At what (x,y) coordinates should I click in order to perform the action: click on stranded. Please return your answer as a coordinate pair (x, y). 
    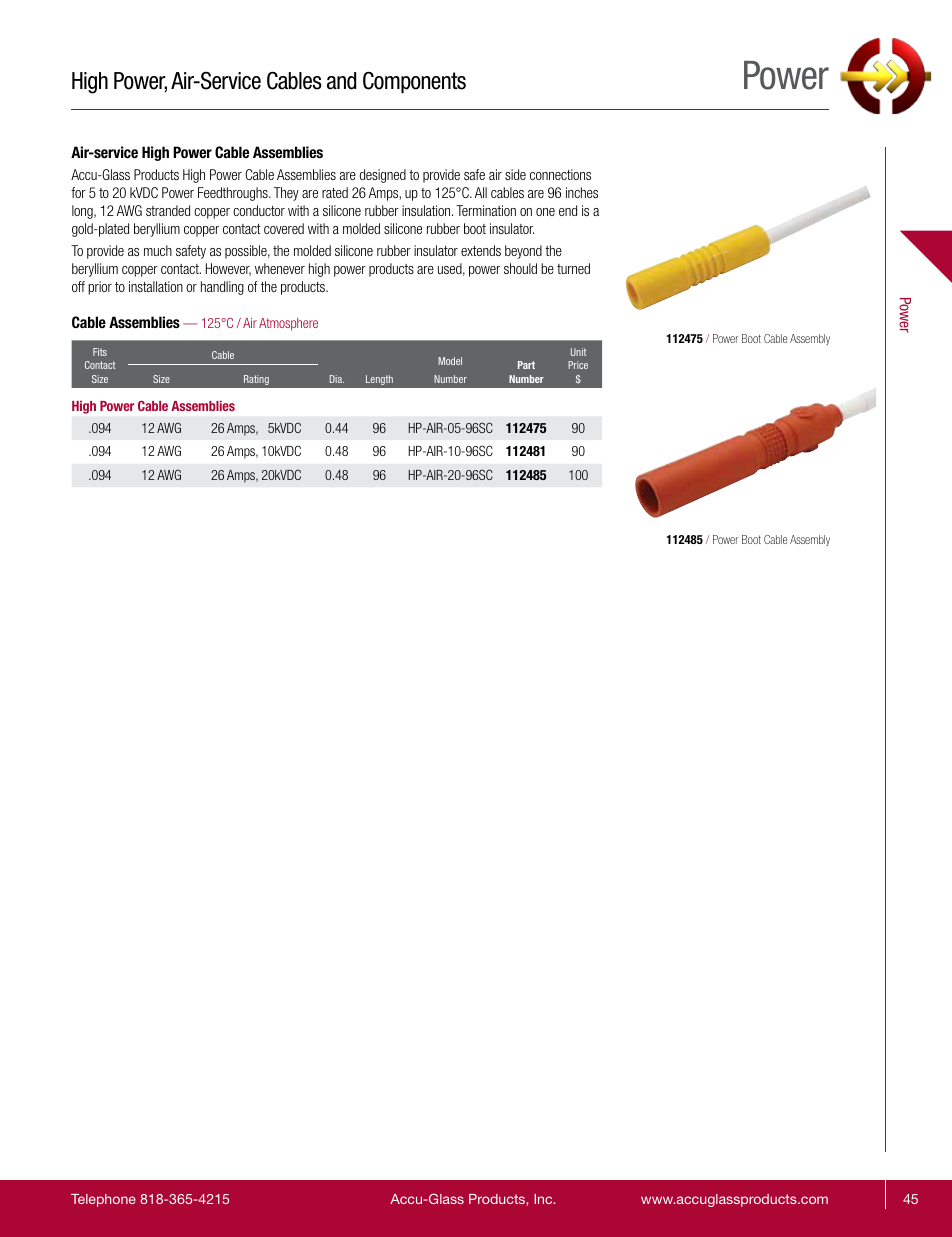
    Looking at the image, I should click on (168, 210).
